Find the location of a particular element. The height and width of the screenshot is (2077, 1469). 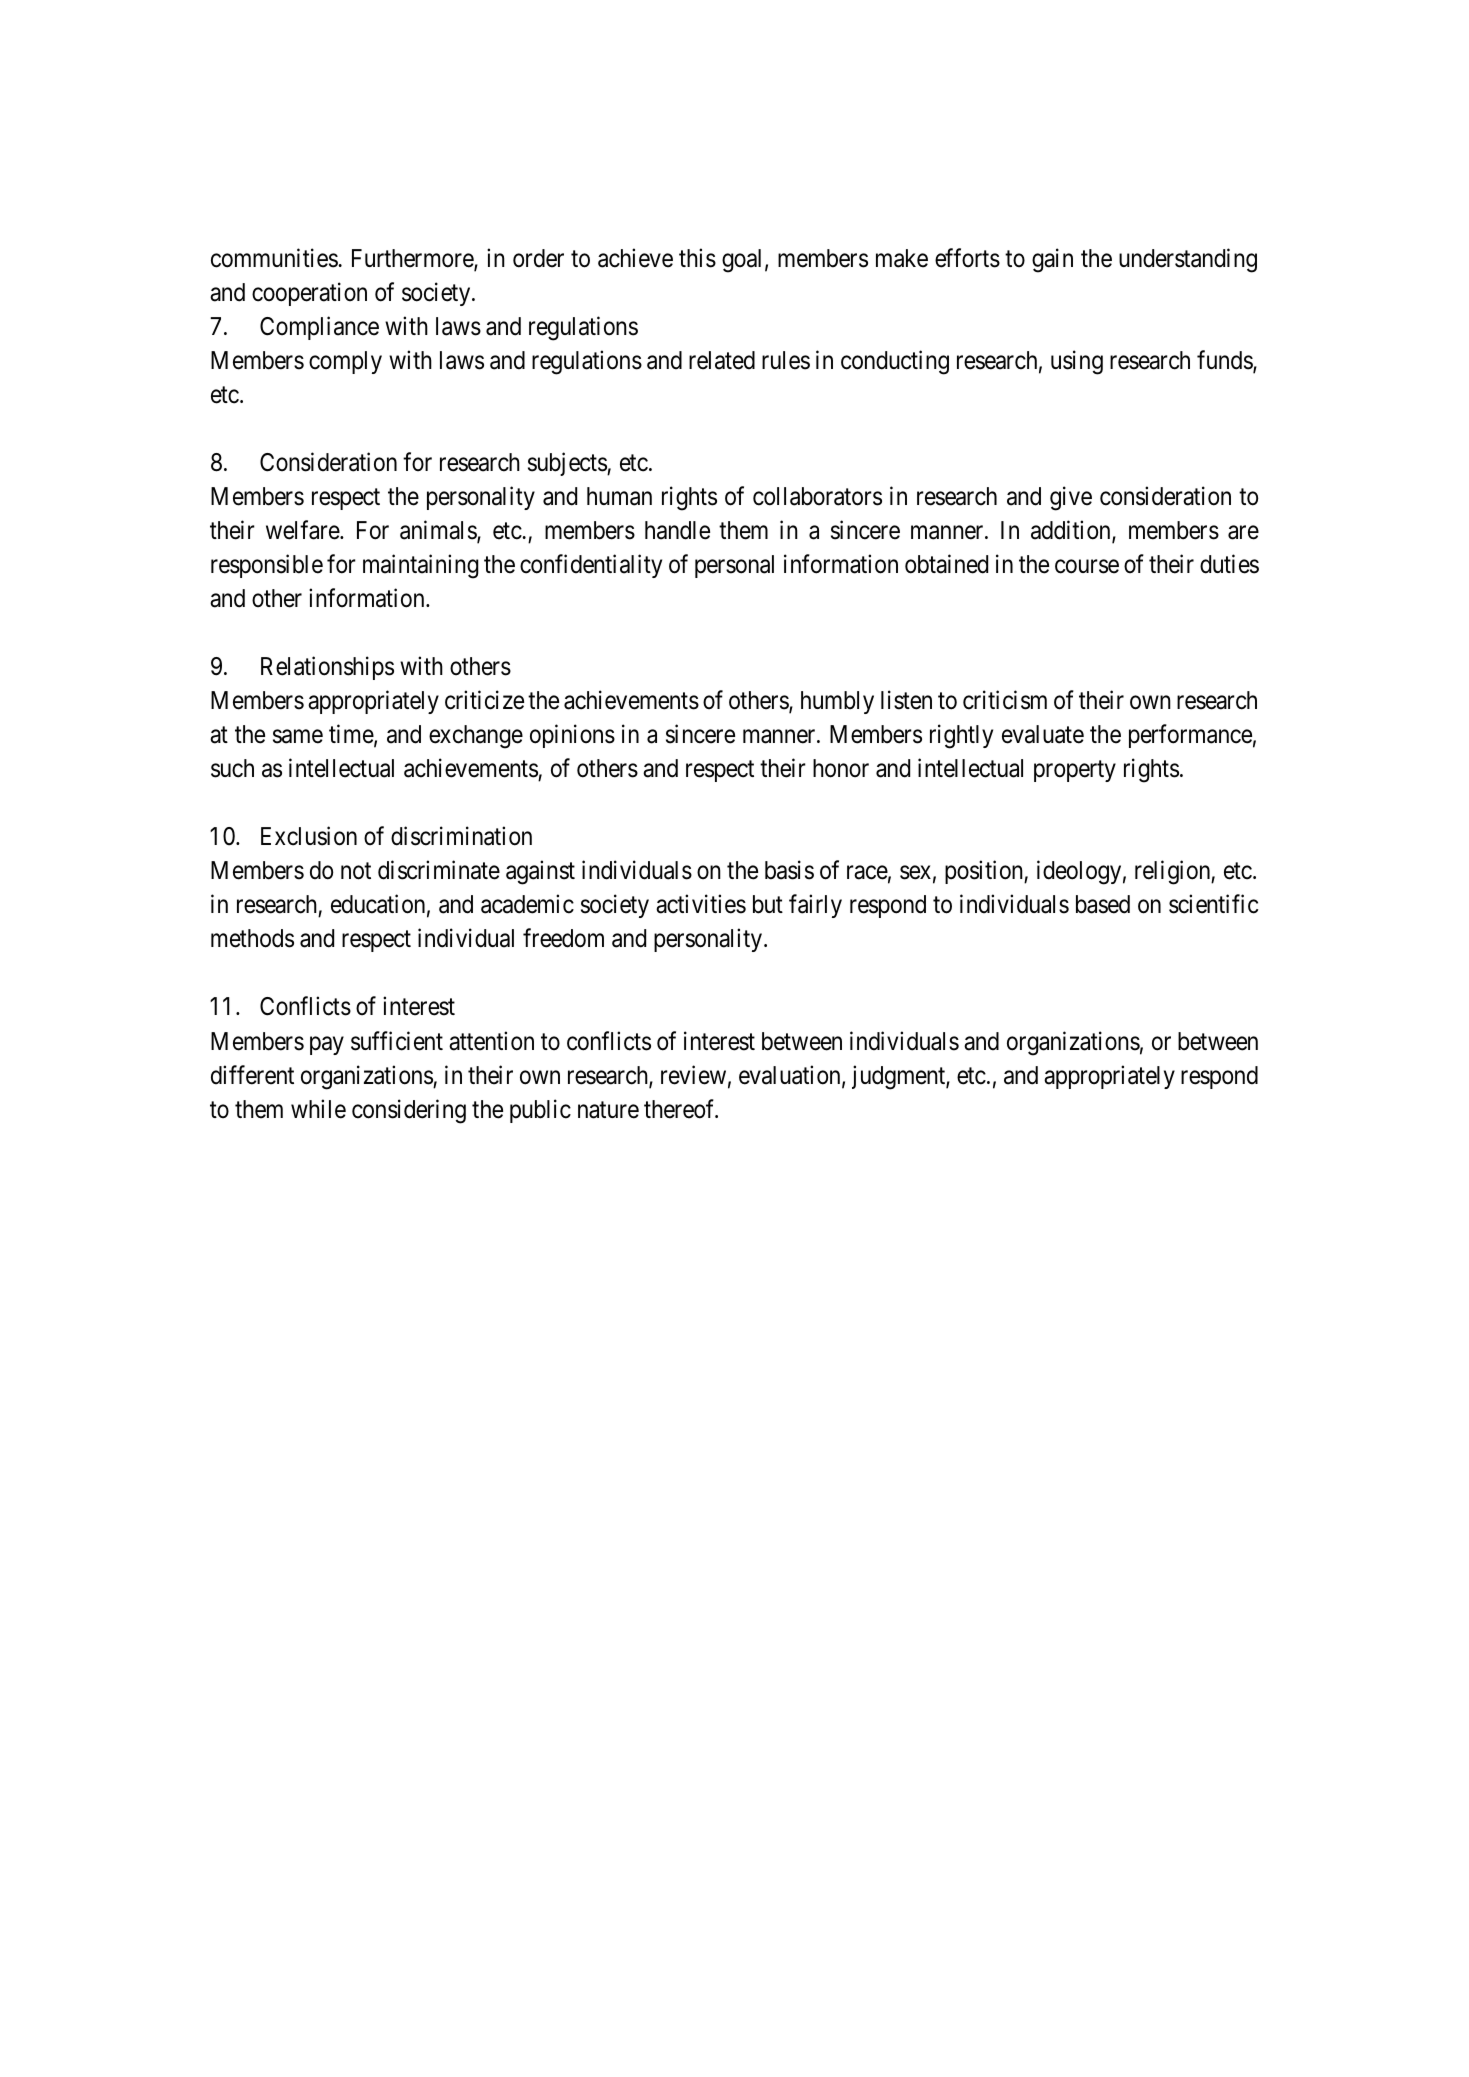

honor is located at coordinates (841, 768).
